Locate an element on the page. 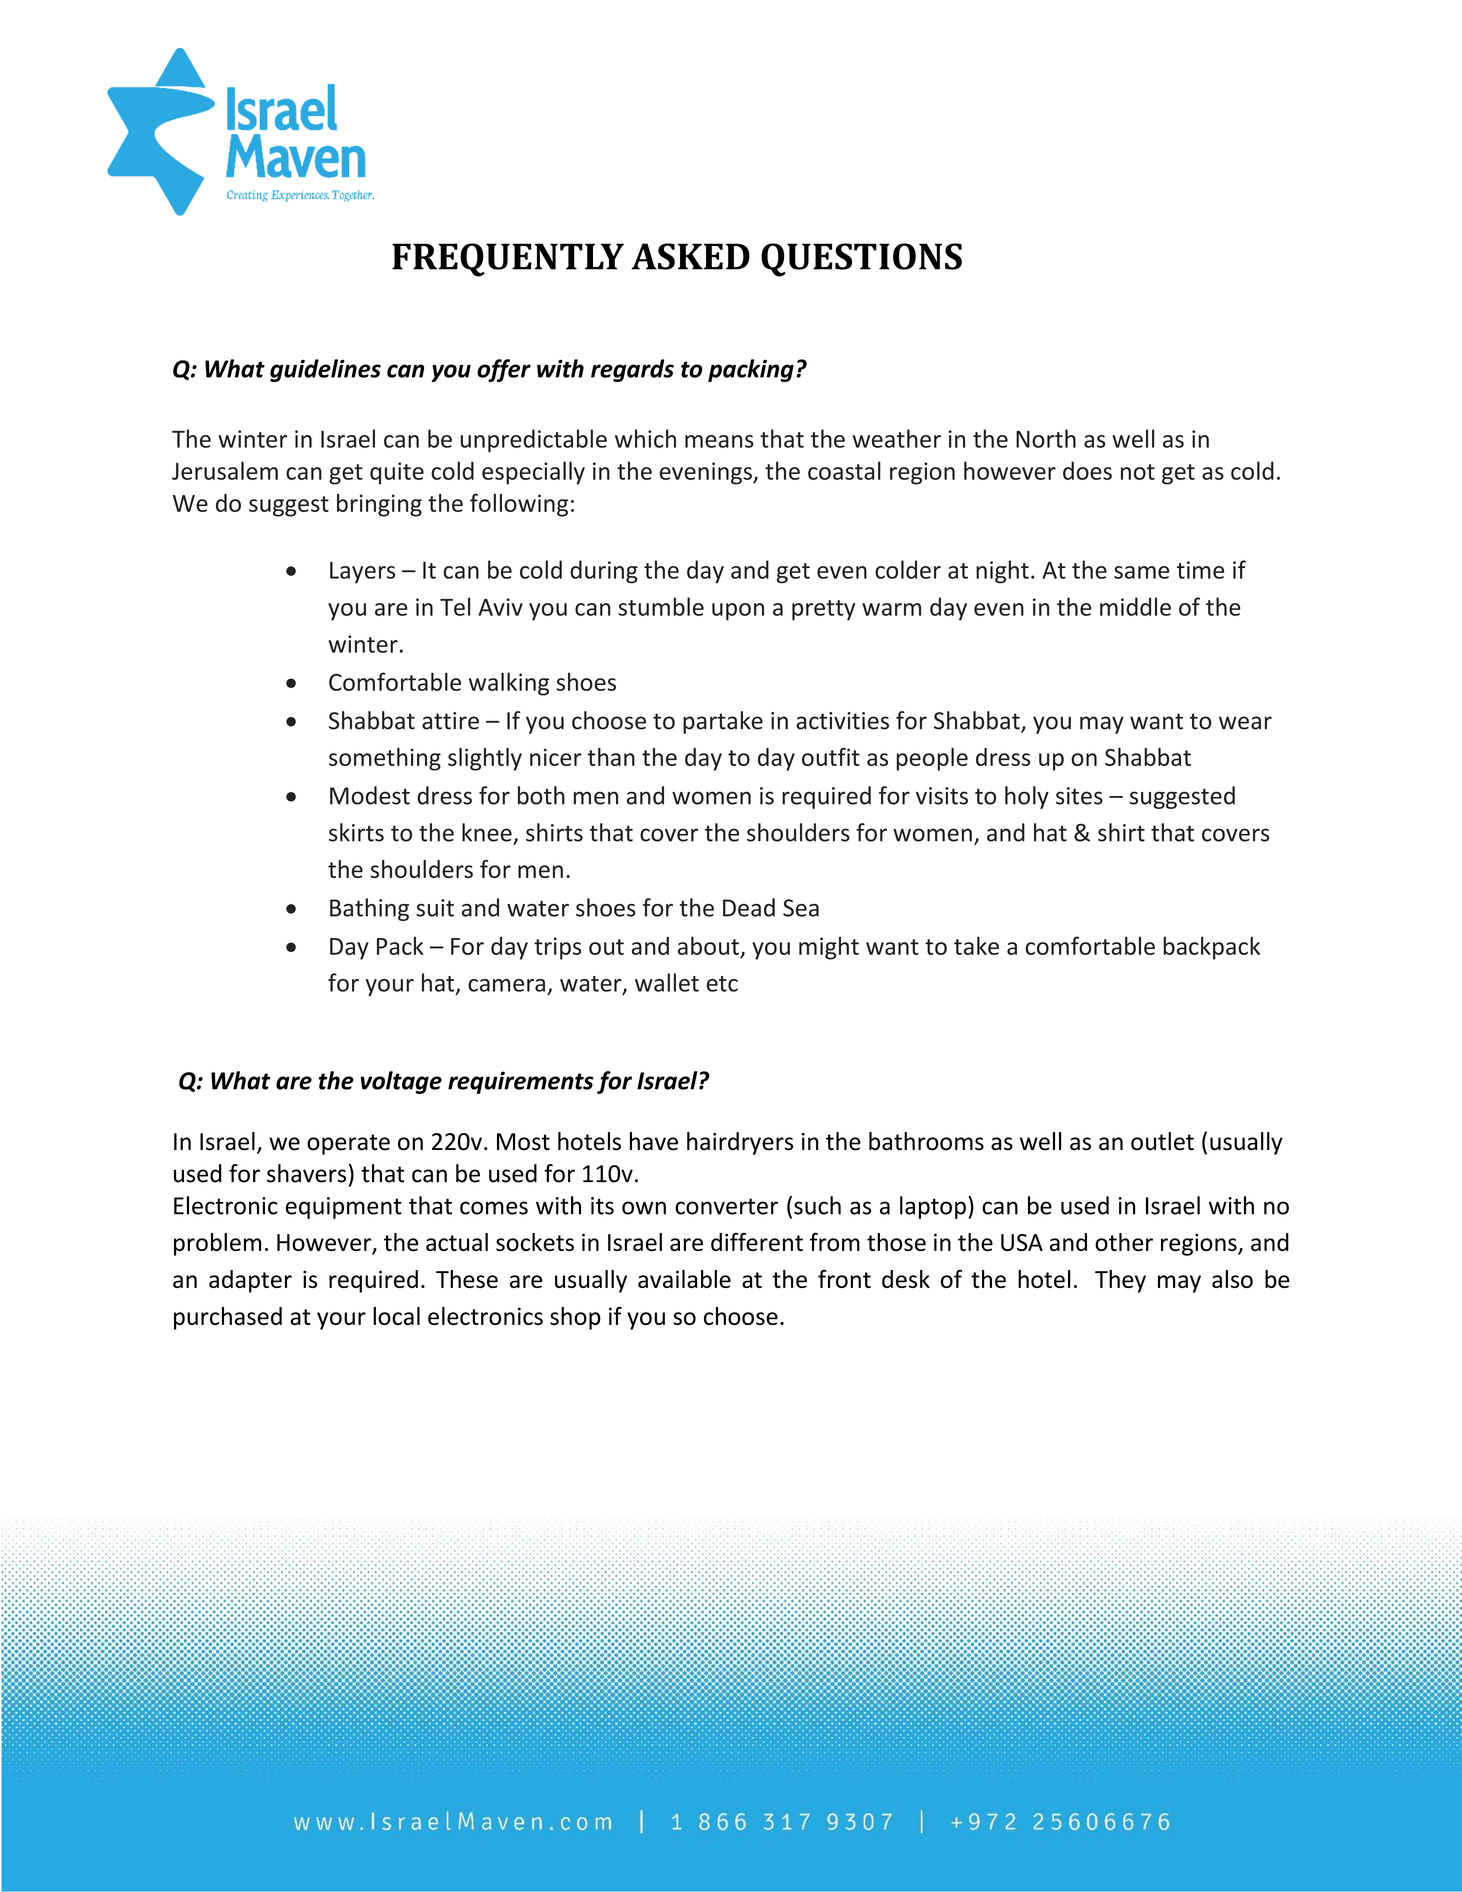 The width and height of the page is (1462, 1892). about is located at coordinates (708, 945).
